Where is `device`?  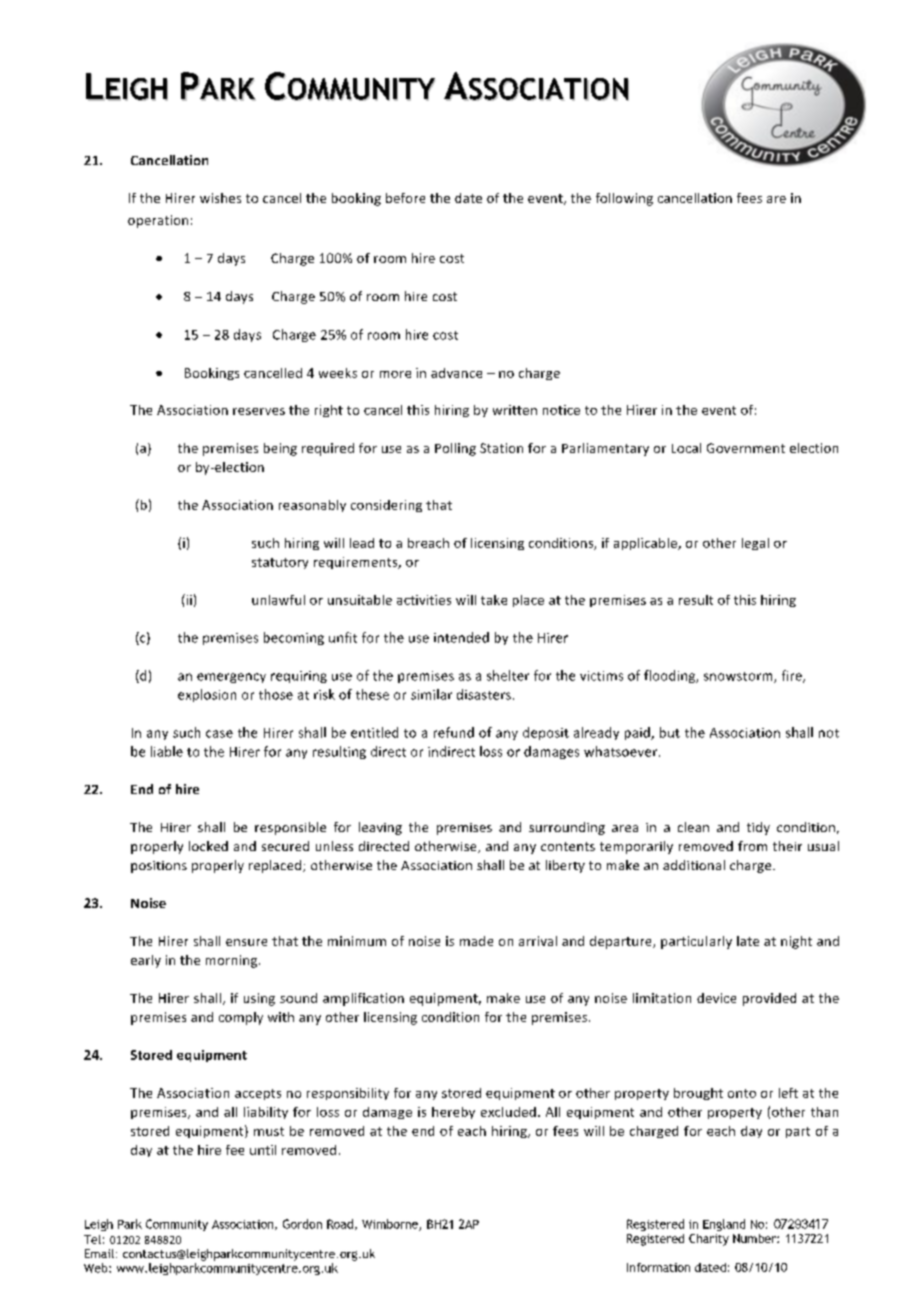 device is located at coordinates (716, 998).
